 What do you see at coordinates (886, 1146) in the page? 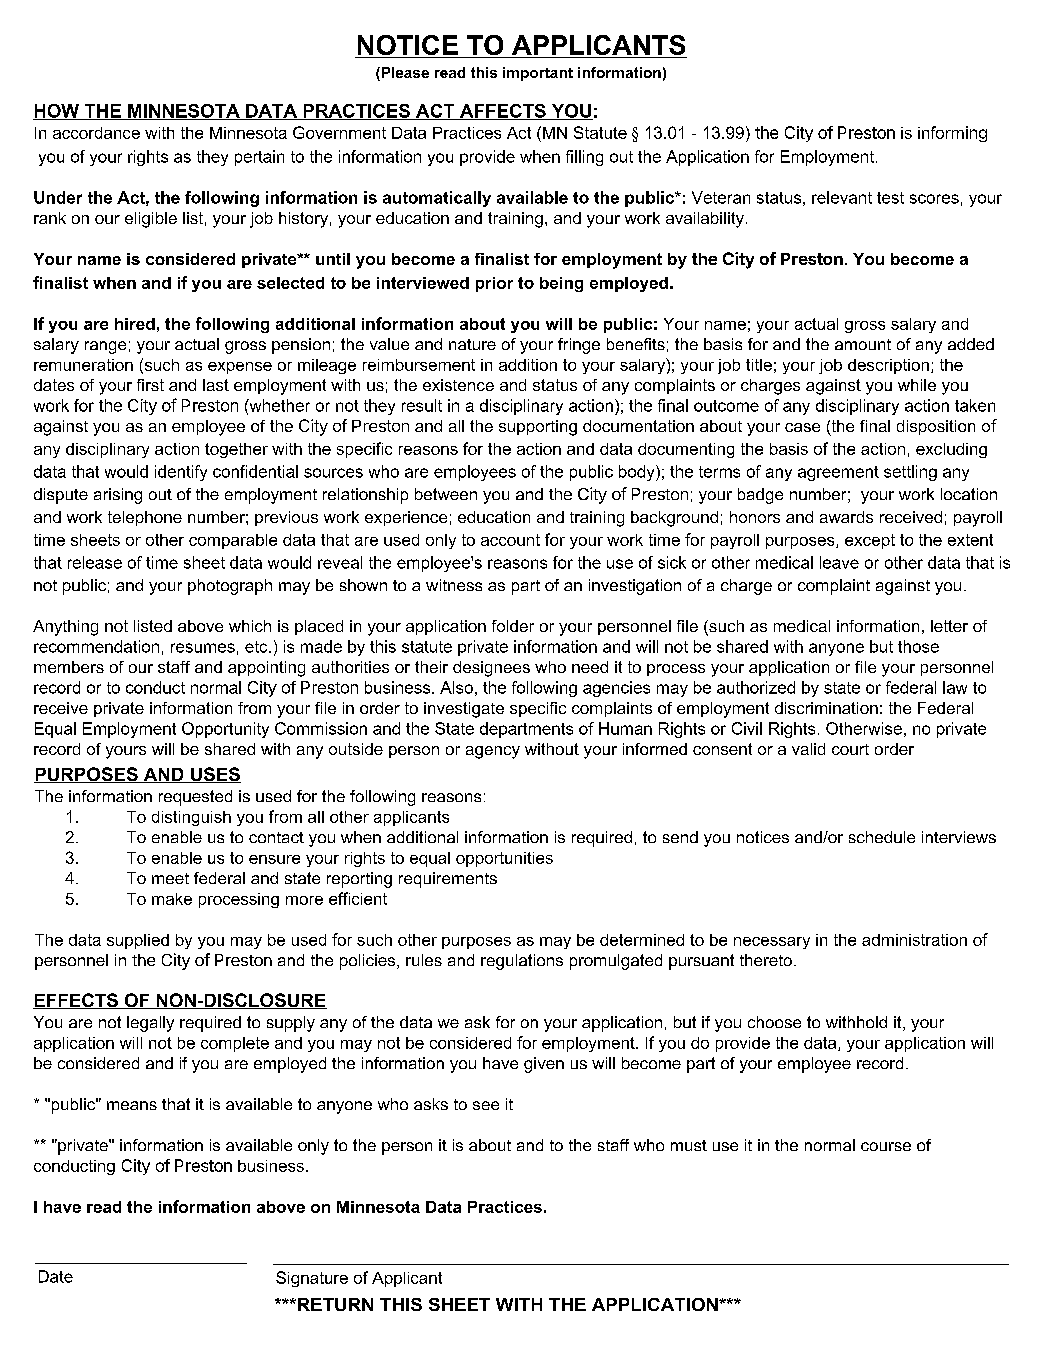
I see `course` at bounding box center [886, 1146].
